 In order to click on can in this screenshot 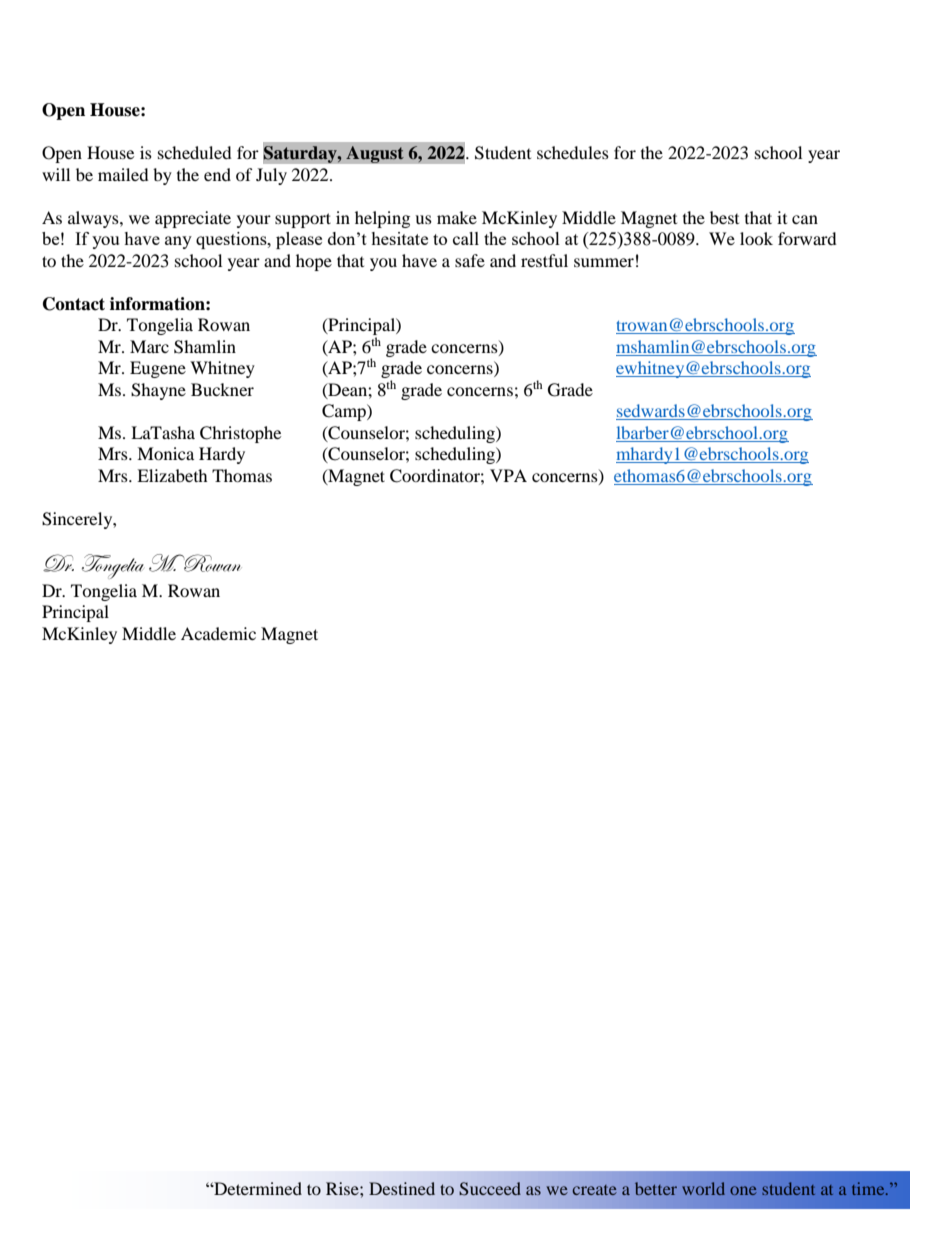, I will do `click(805, 219)`.
